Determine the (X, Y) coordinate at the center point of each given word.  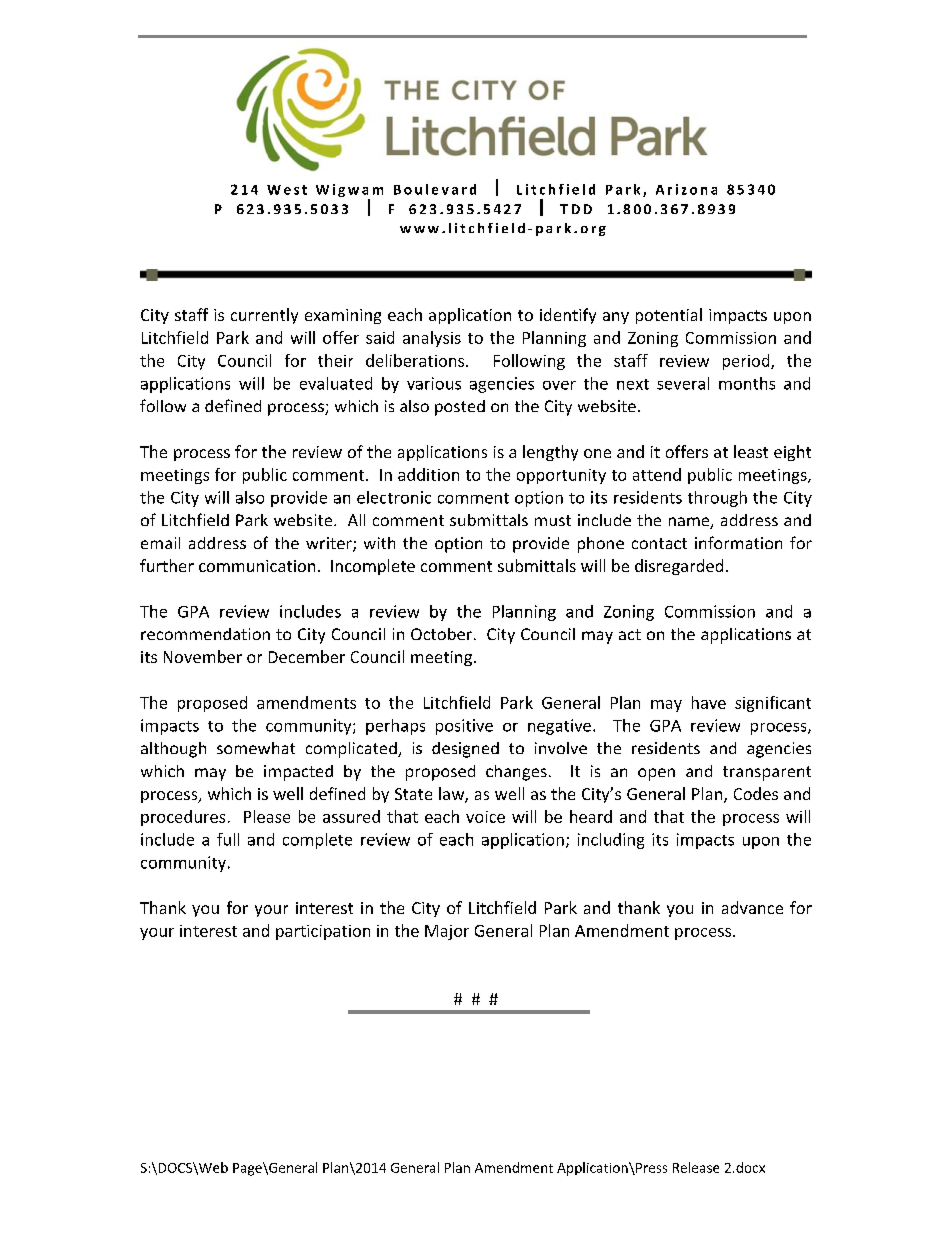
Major (447, 932)
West (287, 190)
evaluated (336, 383)
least (751, 451)
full (228, 839)
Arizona (686, 189)
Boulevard (435, 189)
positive (464, 727)
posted (460, 408)
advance (752, 907)
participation (323, 932)
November (203, 656)
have (709, 702)
